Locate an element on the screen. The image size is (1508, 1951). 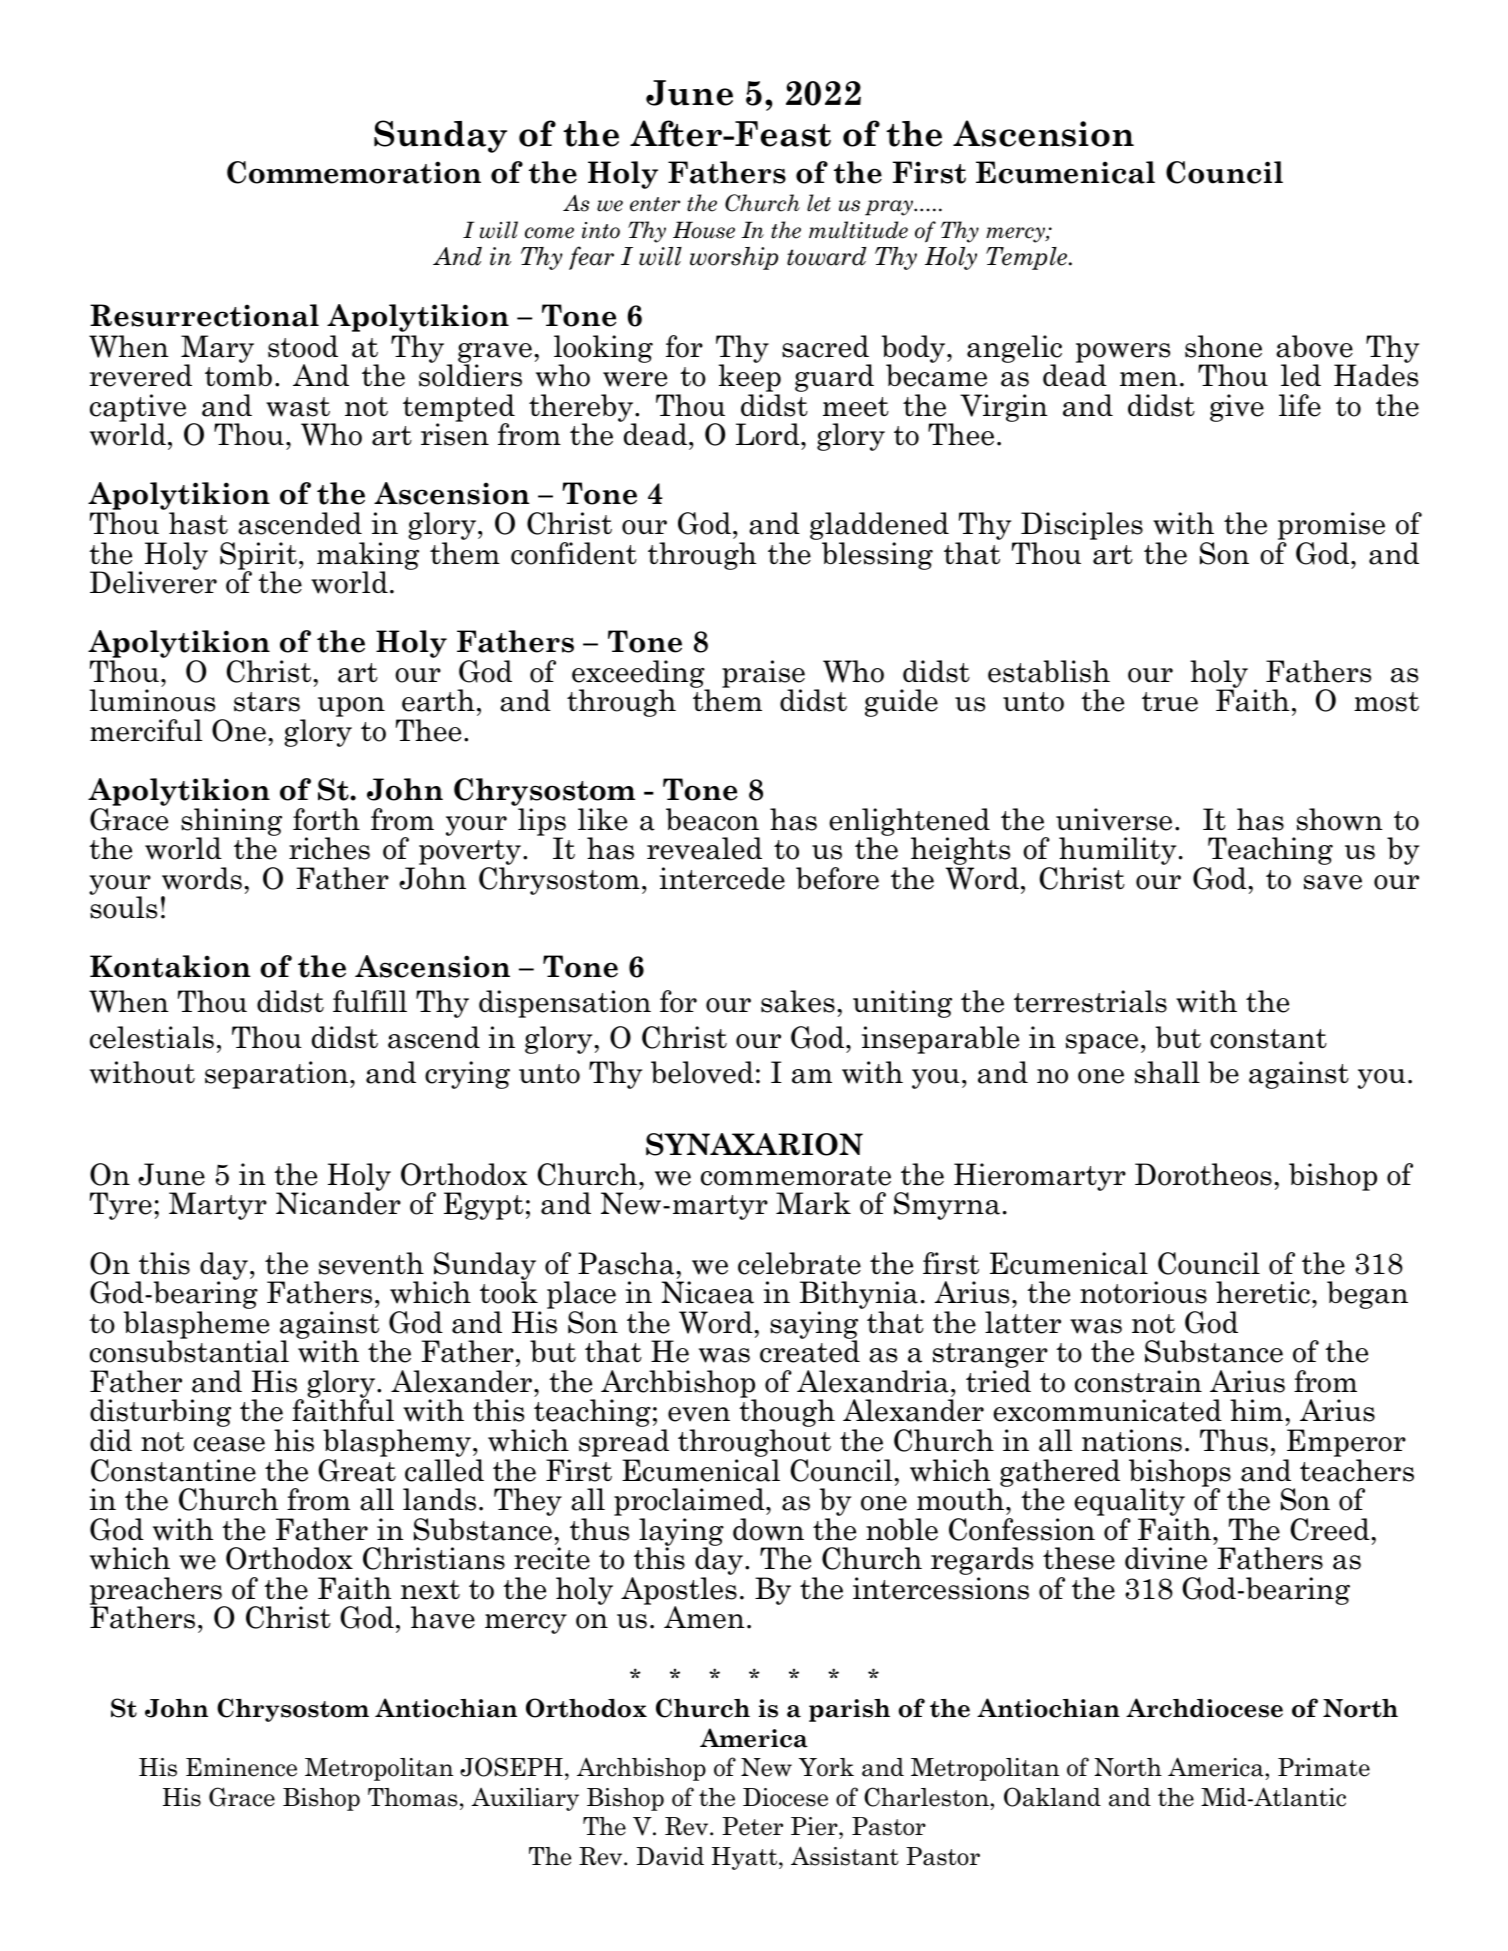
shall is located at coordinates (1167, 1072).
